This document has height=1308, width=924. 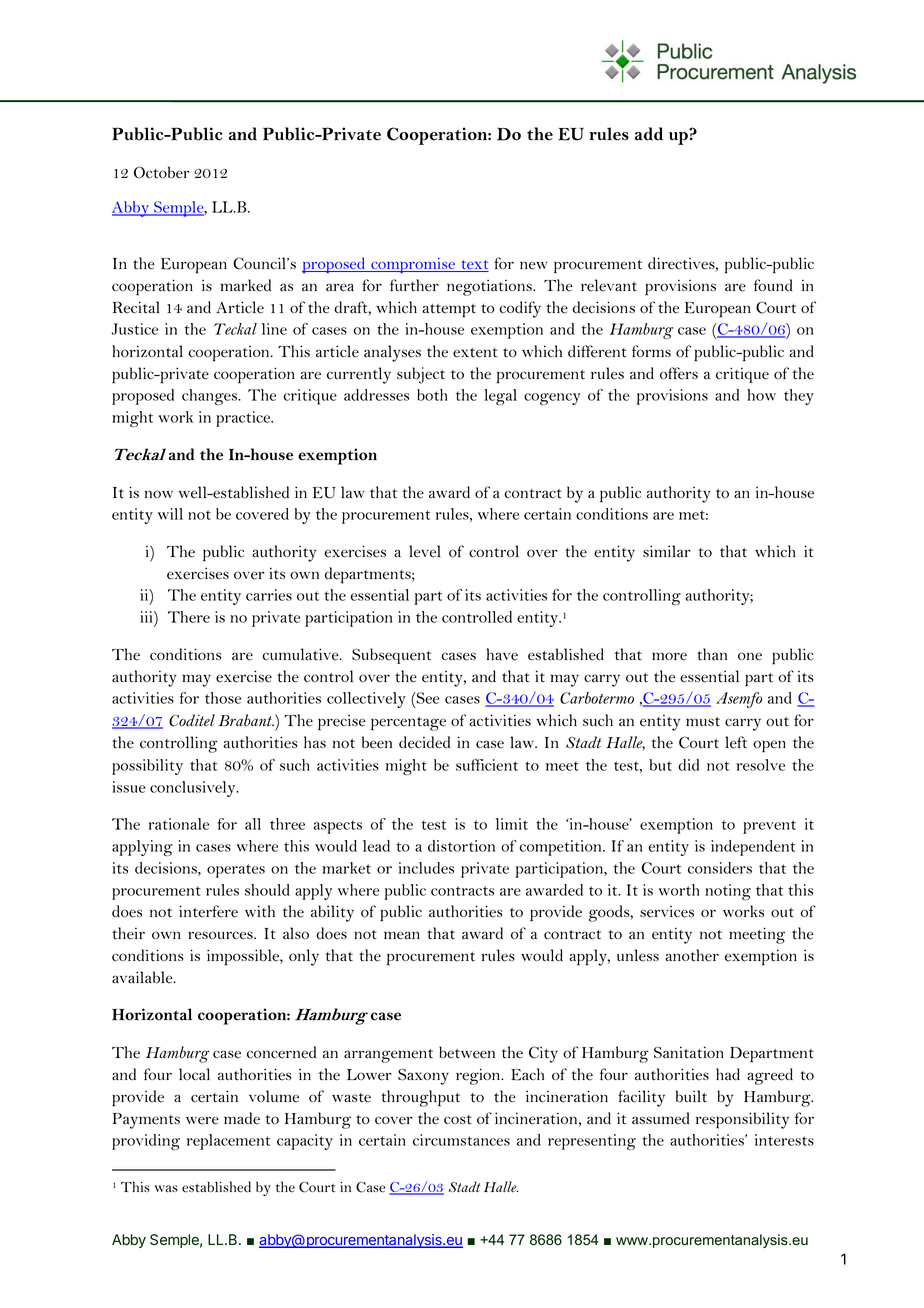 What do you see at coordinates (667, 551) in the document?
I see `similar` at bounding box center [667, 551].
